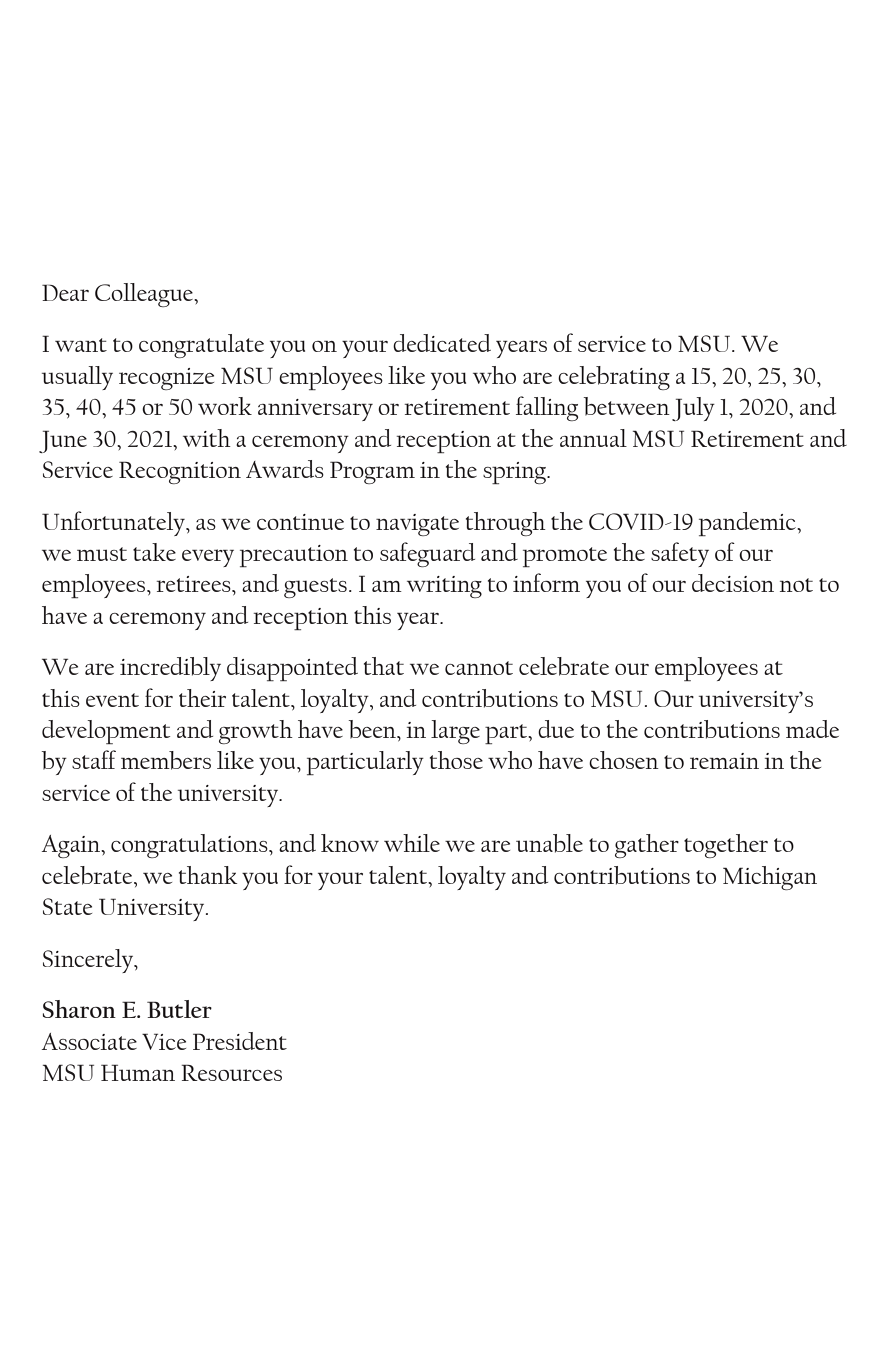 Image resolution: width=887 pixels, height=1372 pixels. What do you see at coordinates (770, 878) in the screenshot?
I see `Michigan` at bounding box center [770, 878].
